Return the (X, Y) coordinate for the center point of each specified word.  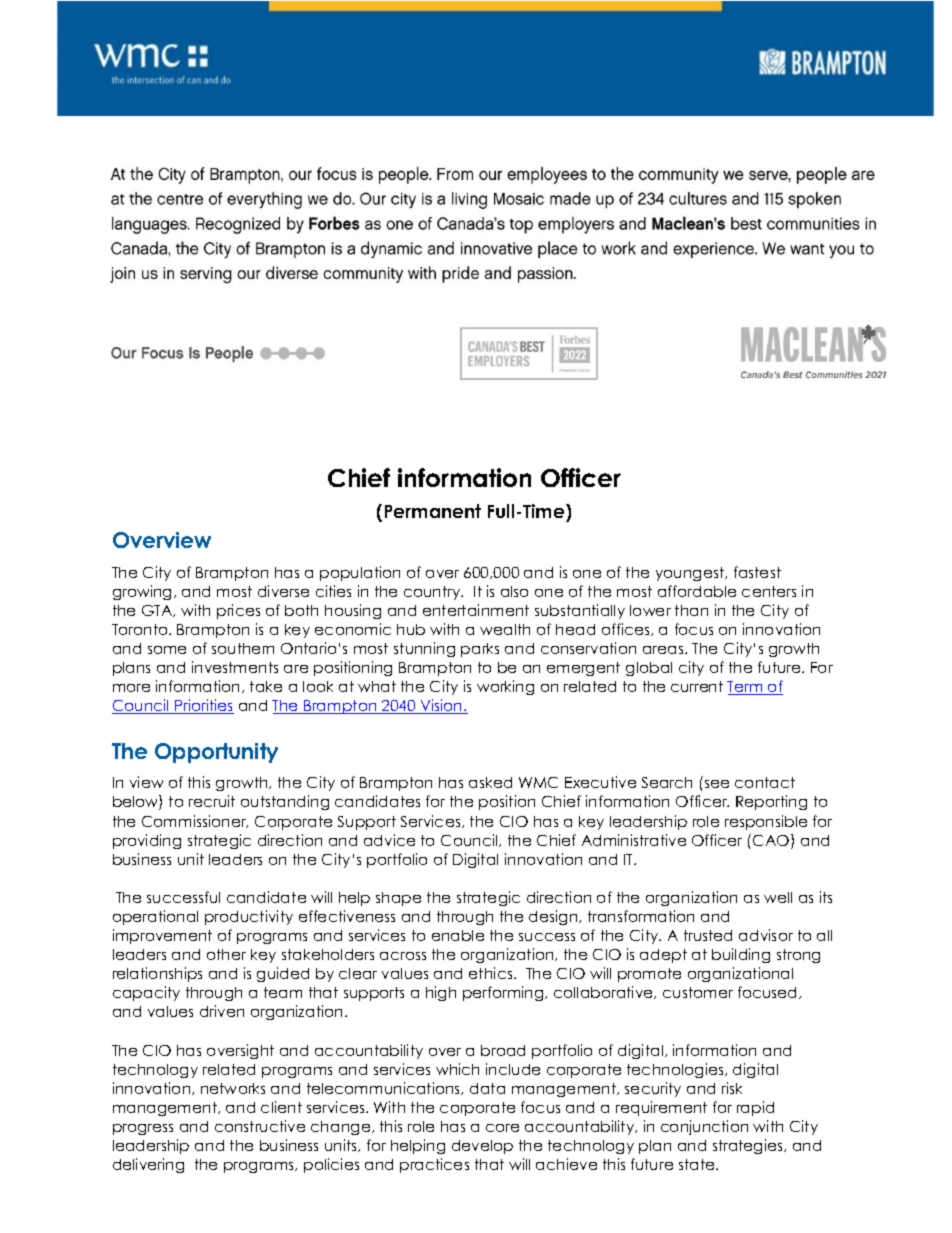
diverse (283, 591)
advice (389, 840)
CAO (772, 841)
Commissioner (195, 821)
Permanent (433, 511)
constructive (260, 1126)
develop (482, 1147)
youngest (691, 574)
